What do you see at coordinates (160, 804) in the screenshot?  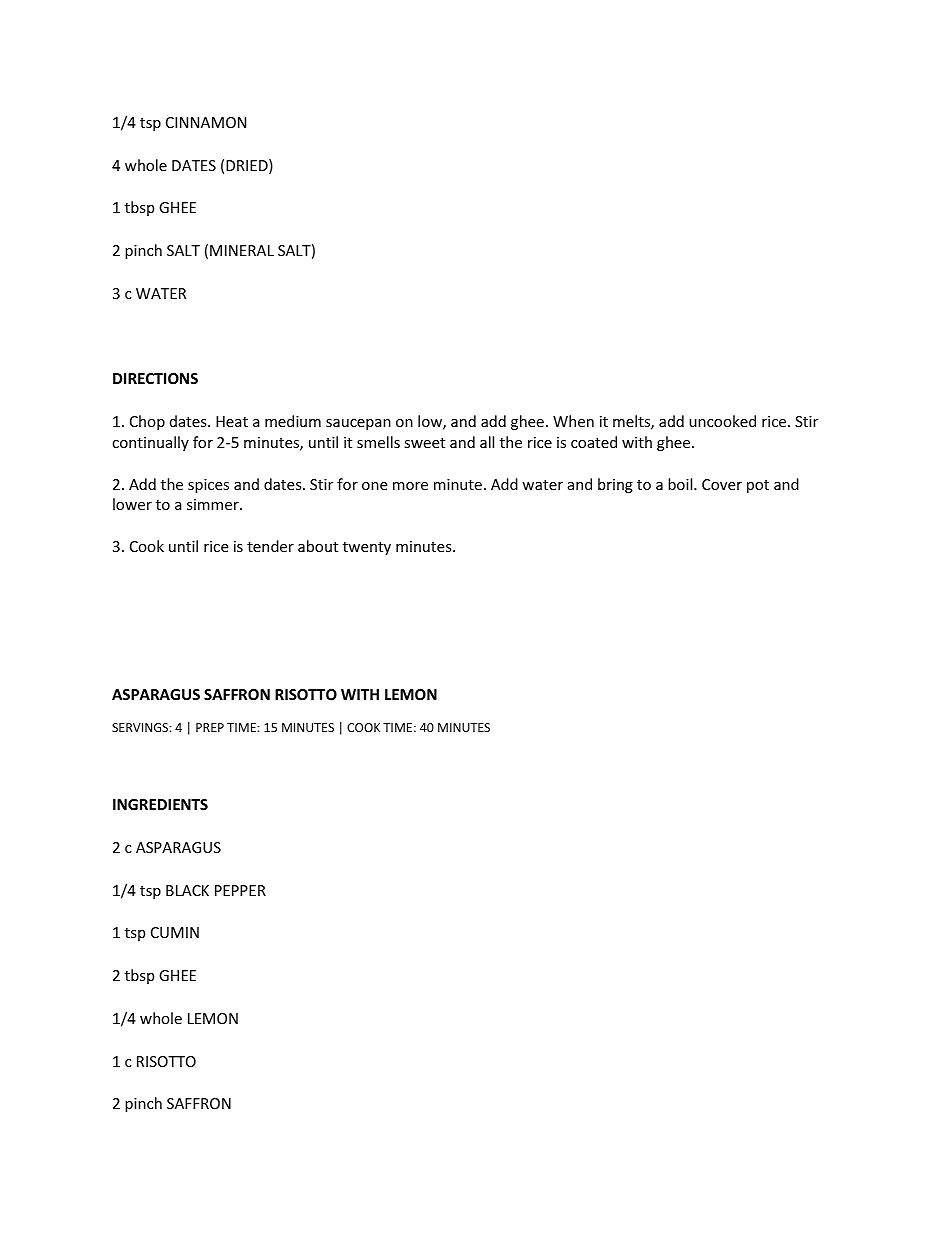 I see `INGREDIENTS` at bounding box center [160, 804].
